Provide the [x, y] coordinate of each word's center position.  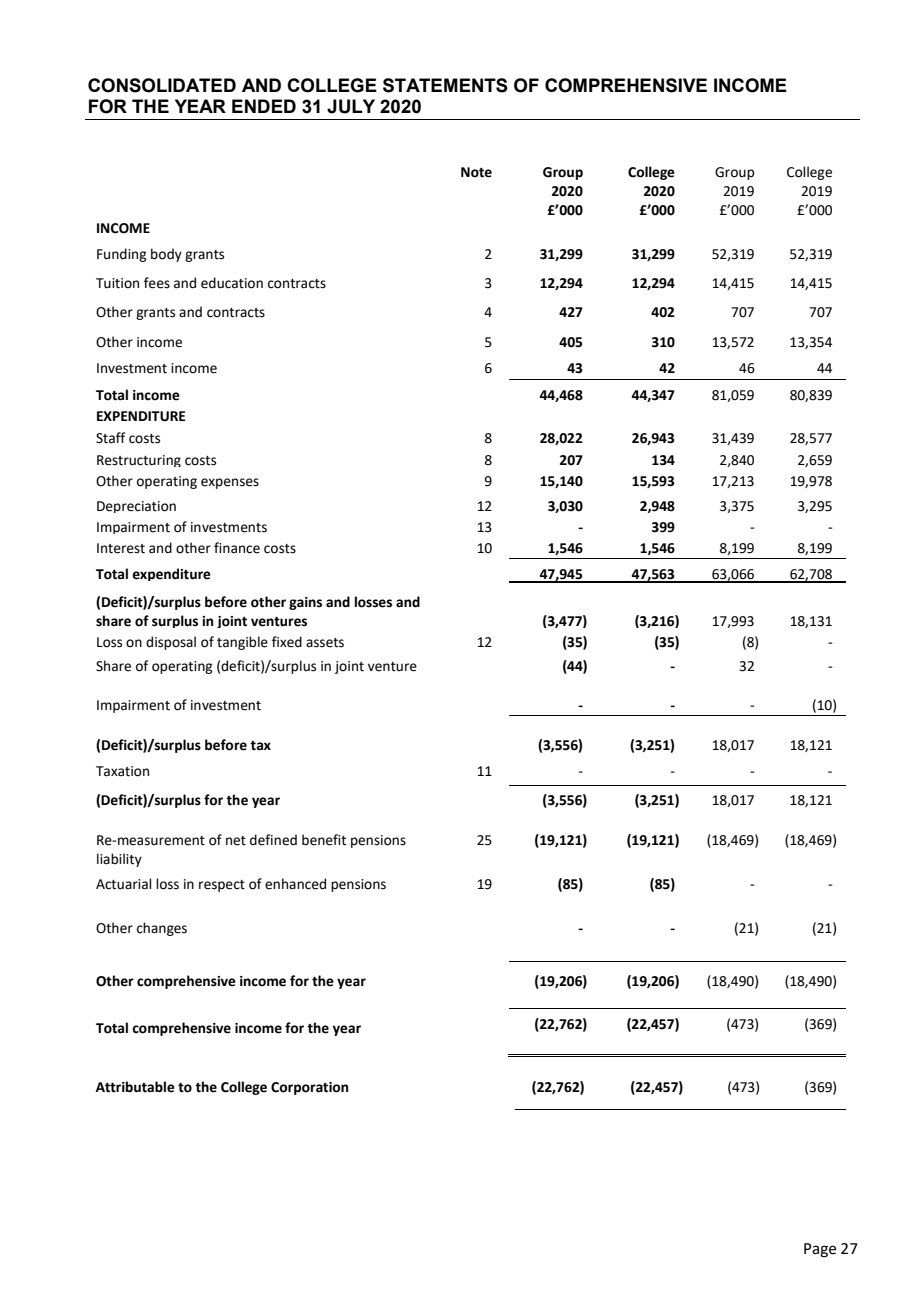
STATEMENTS [445, 85]
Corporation [309, 1088]
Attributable [135, 1087]
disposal [171, 643]
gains [305, 603]
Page [820, 1250]
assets [325, 643]
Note [476, 172]
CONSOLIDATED [162, 85]
